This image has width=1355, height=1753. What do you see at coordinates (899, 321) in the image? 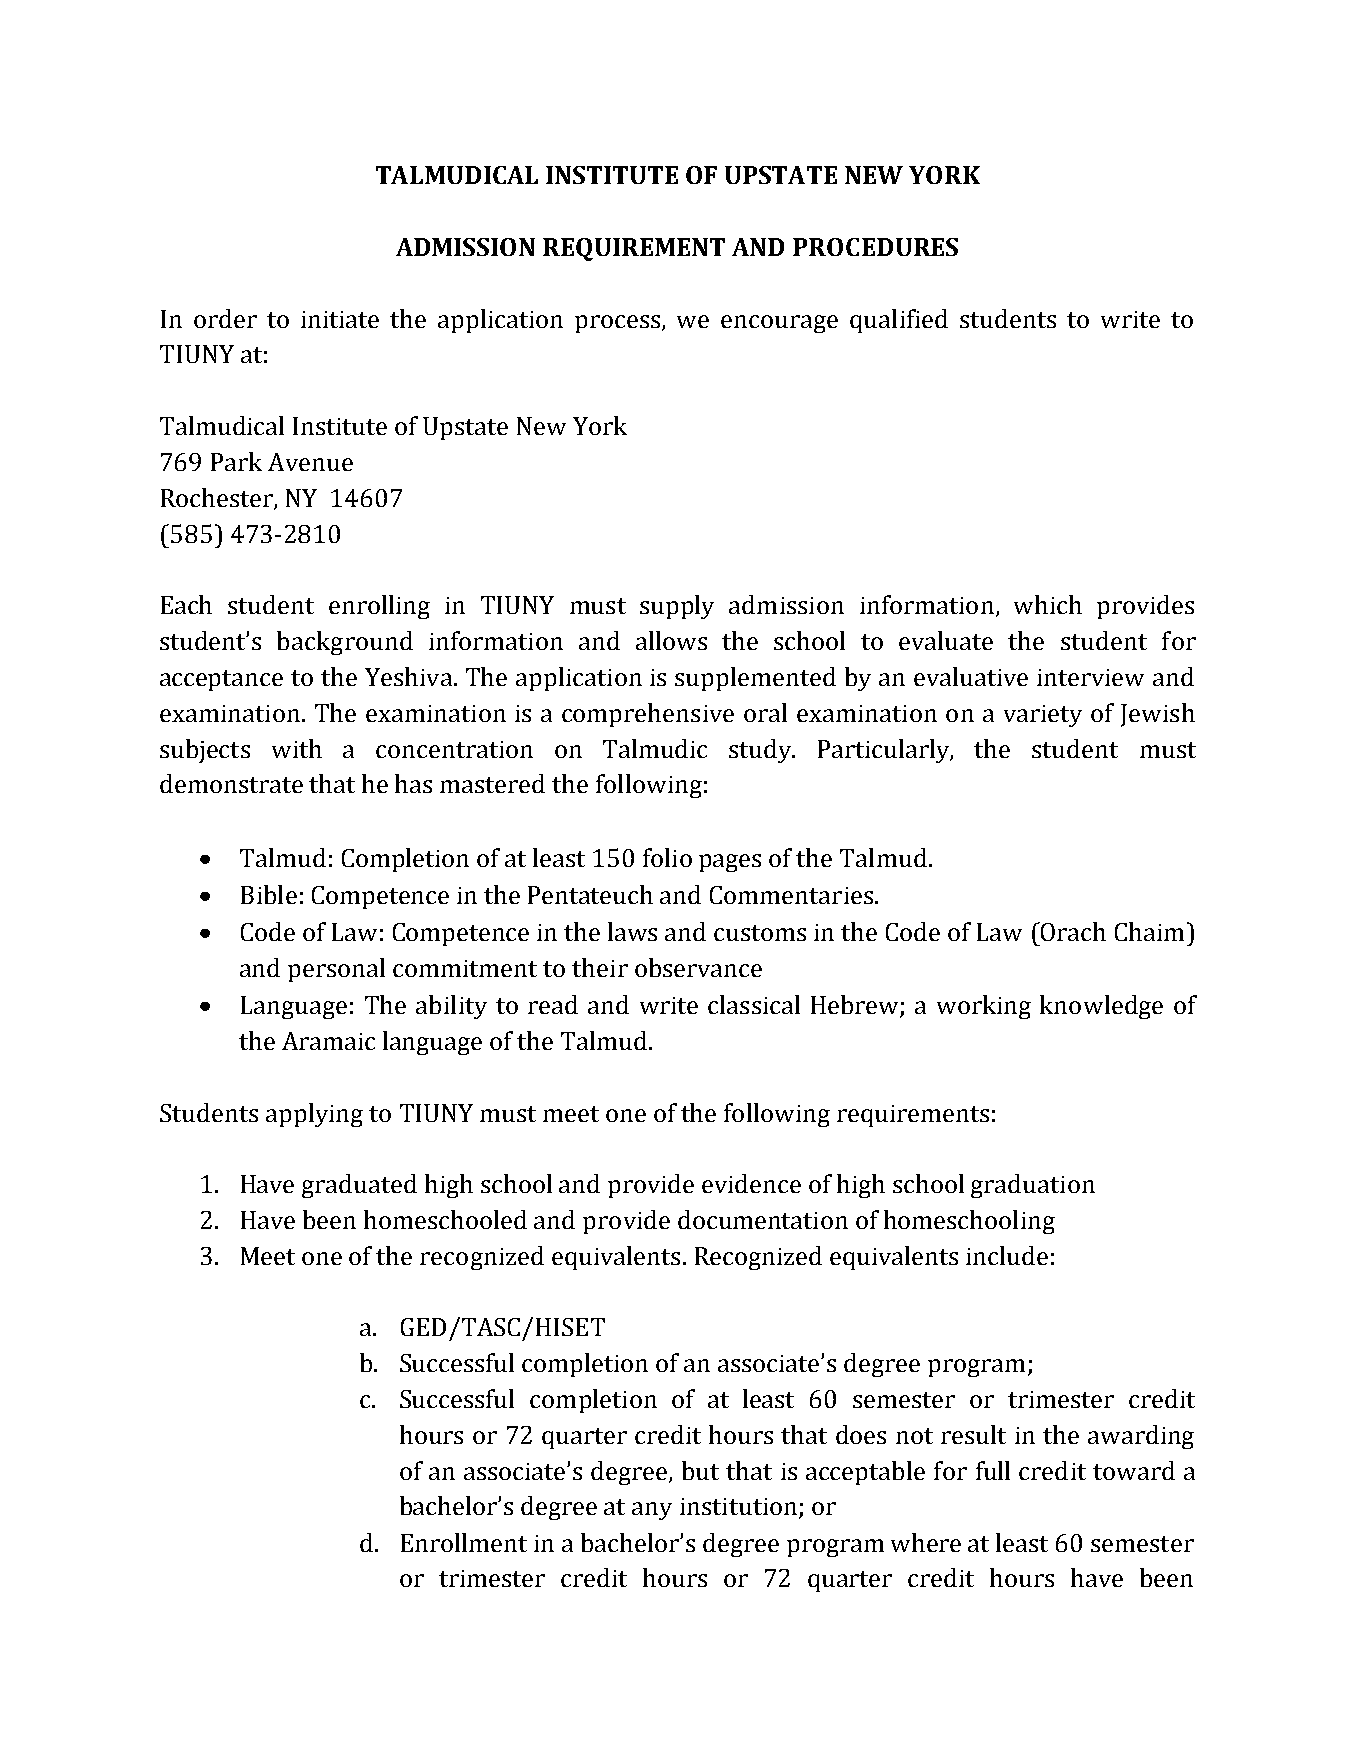
I see `qualified` at bounding box center [899, 321].
